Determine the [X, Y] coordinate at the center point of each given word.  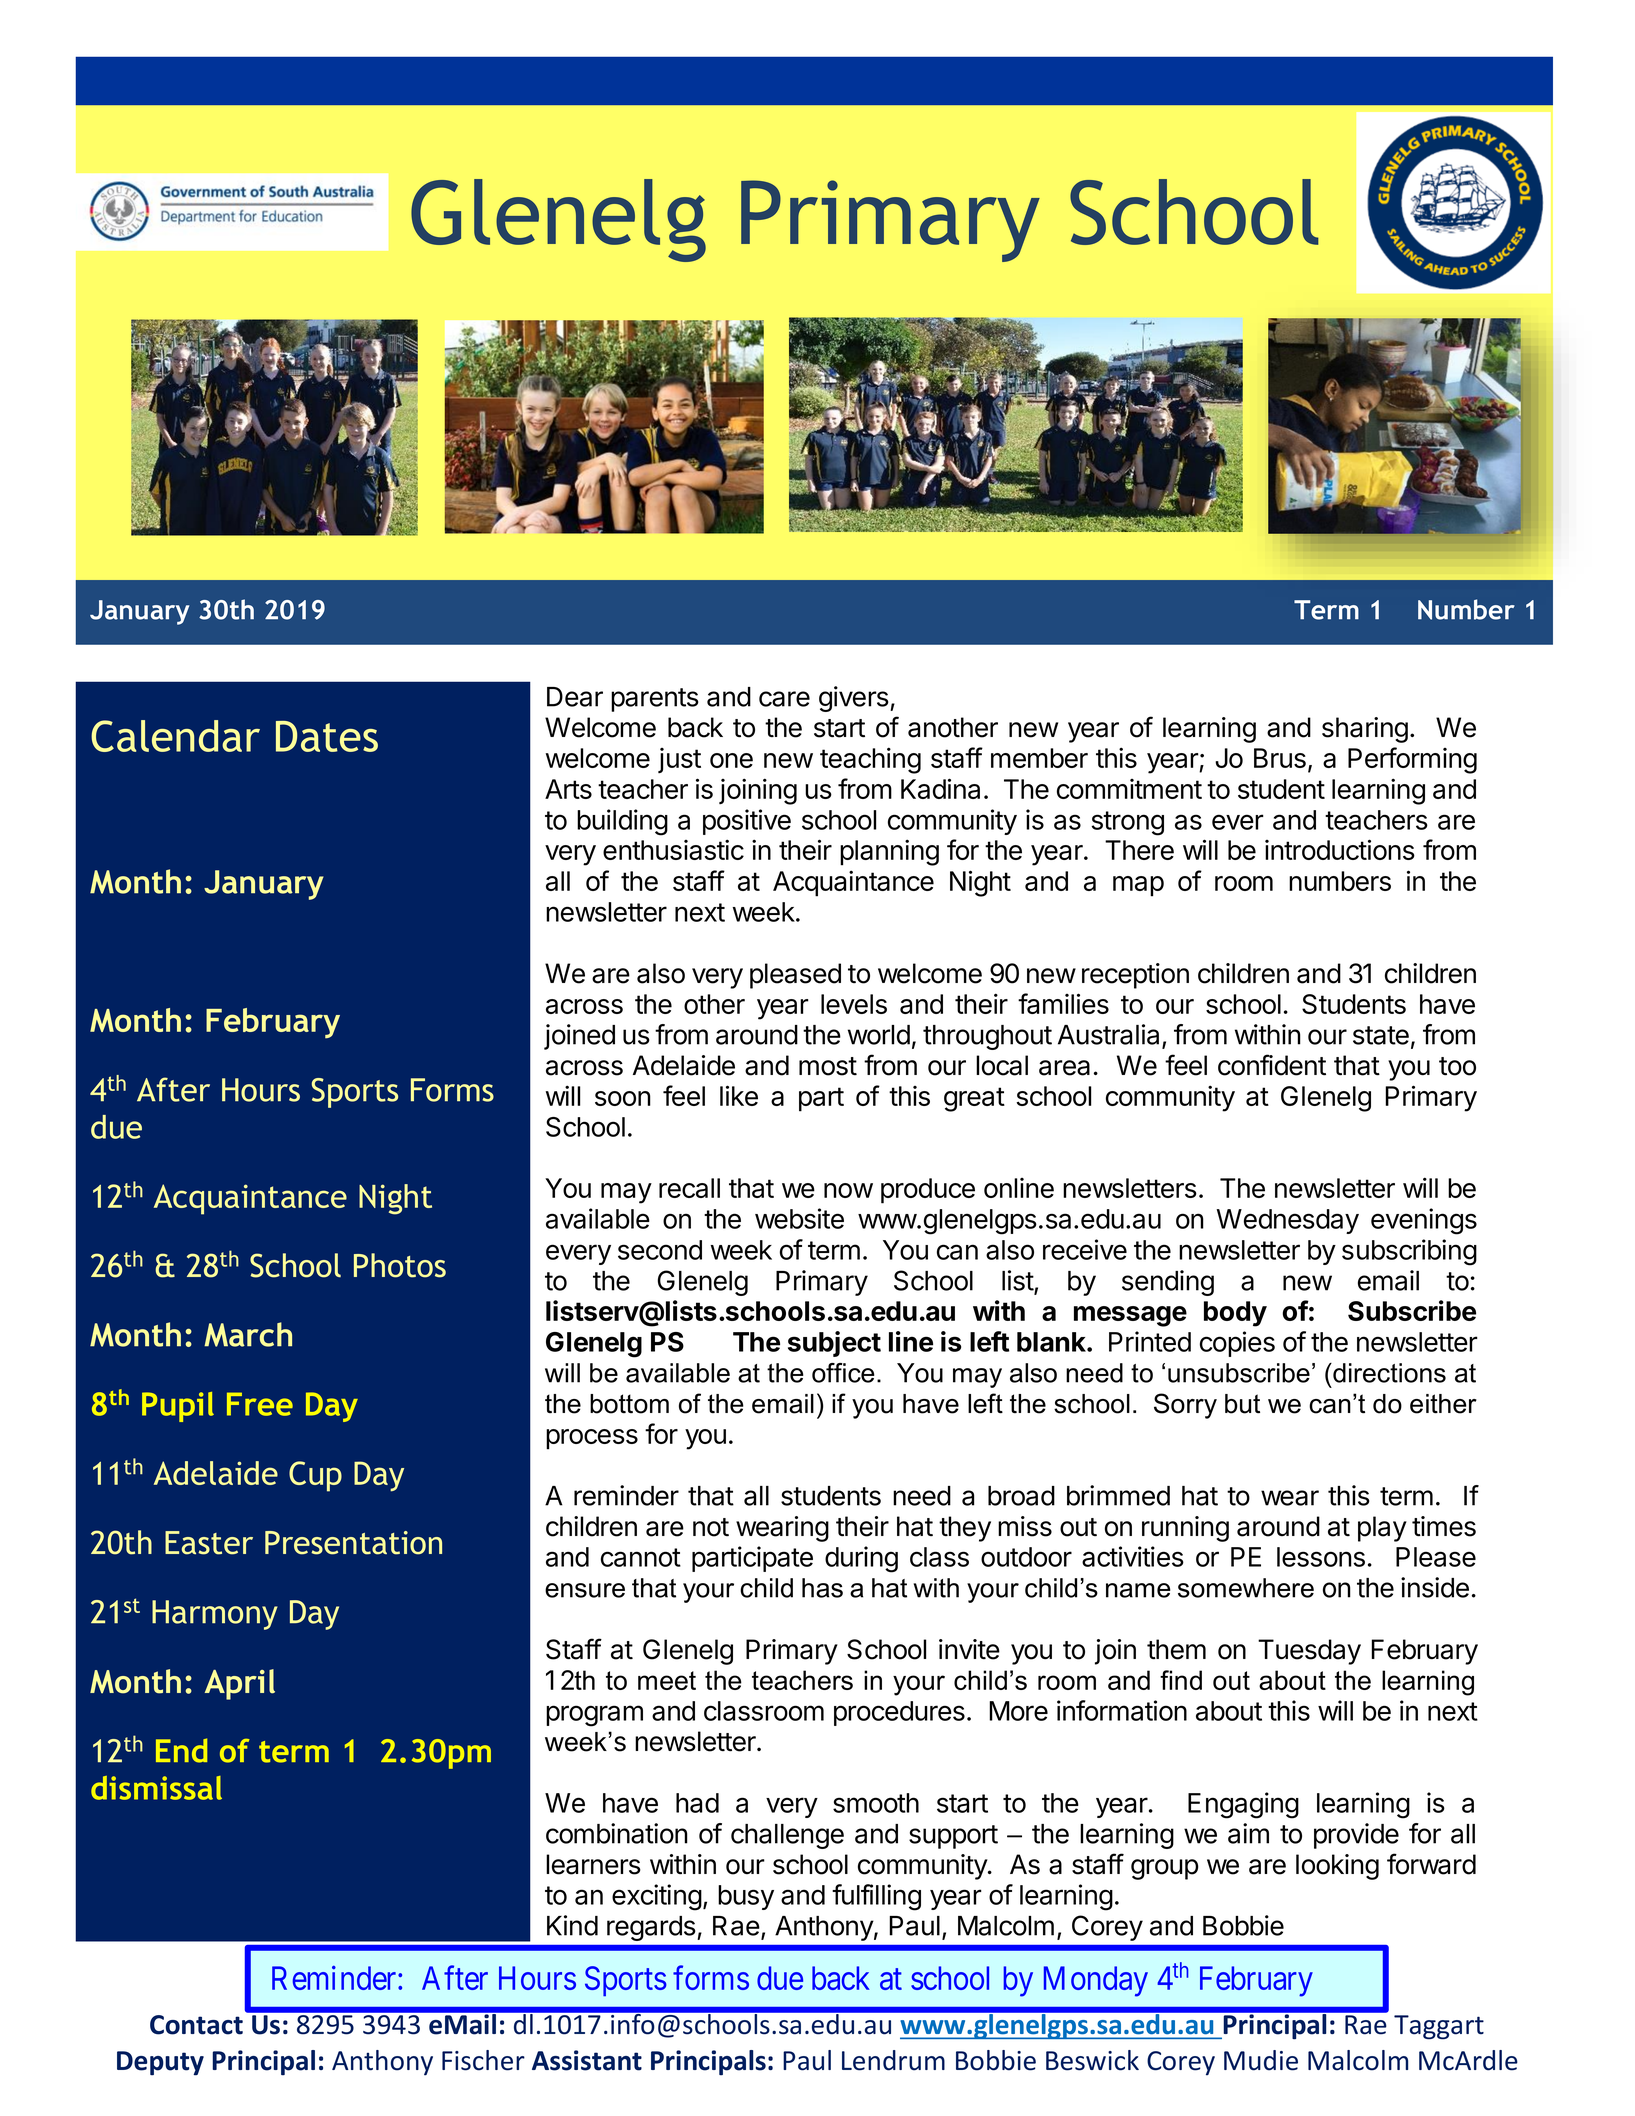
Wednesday [1288, 1221]
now [848, 1190]
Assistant [587, 2060]
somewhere [1246, 1588]
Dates [327, 736]
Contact [196, 2025]
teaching [870, 760]
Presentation [353, 1543]
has [822, 1588]
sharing [1365, 730]
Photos [400, 1265]
